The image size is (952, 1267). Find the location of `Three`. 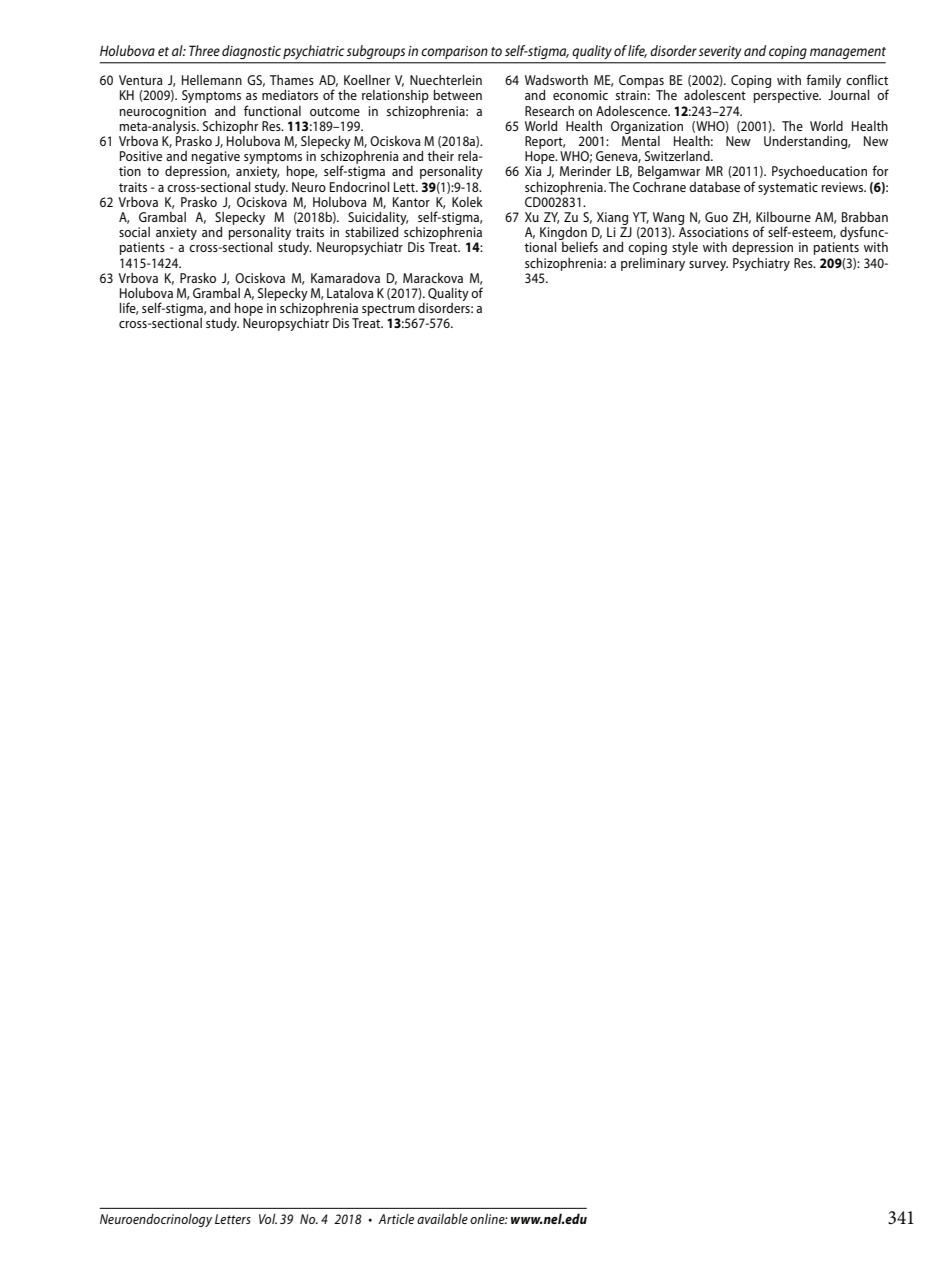

Three is located at coordinates (204, 50).
